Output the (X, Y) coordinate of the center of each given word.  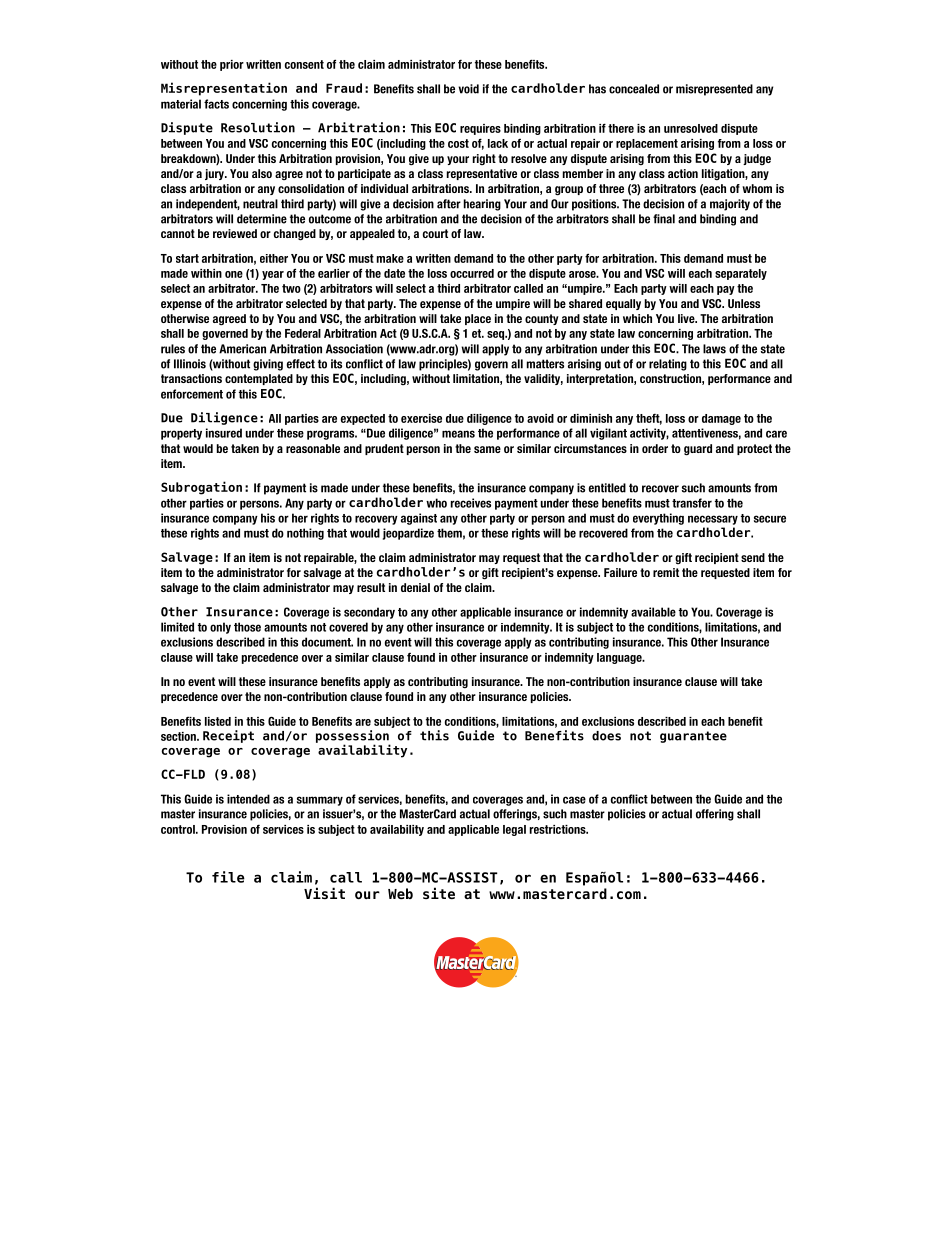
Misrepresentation (224, 89)
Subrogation (201, 488)
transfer (692, 503)
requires (480, 129)
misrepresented (714, 90)
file (228, 877)
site (439, 893)
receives (471, 503)
